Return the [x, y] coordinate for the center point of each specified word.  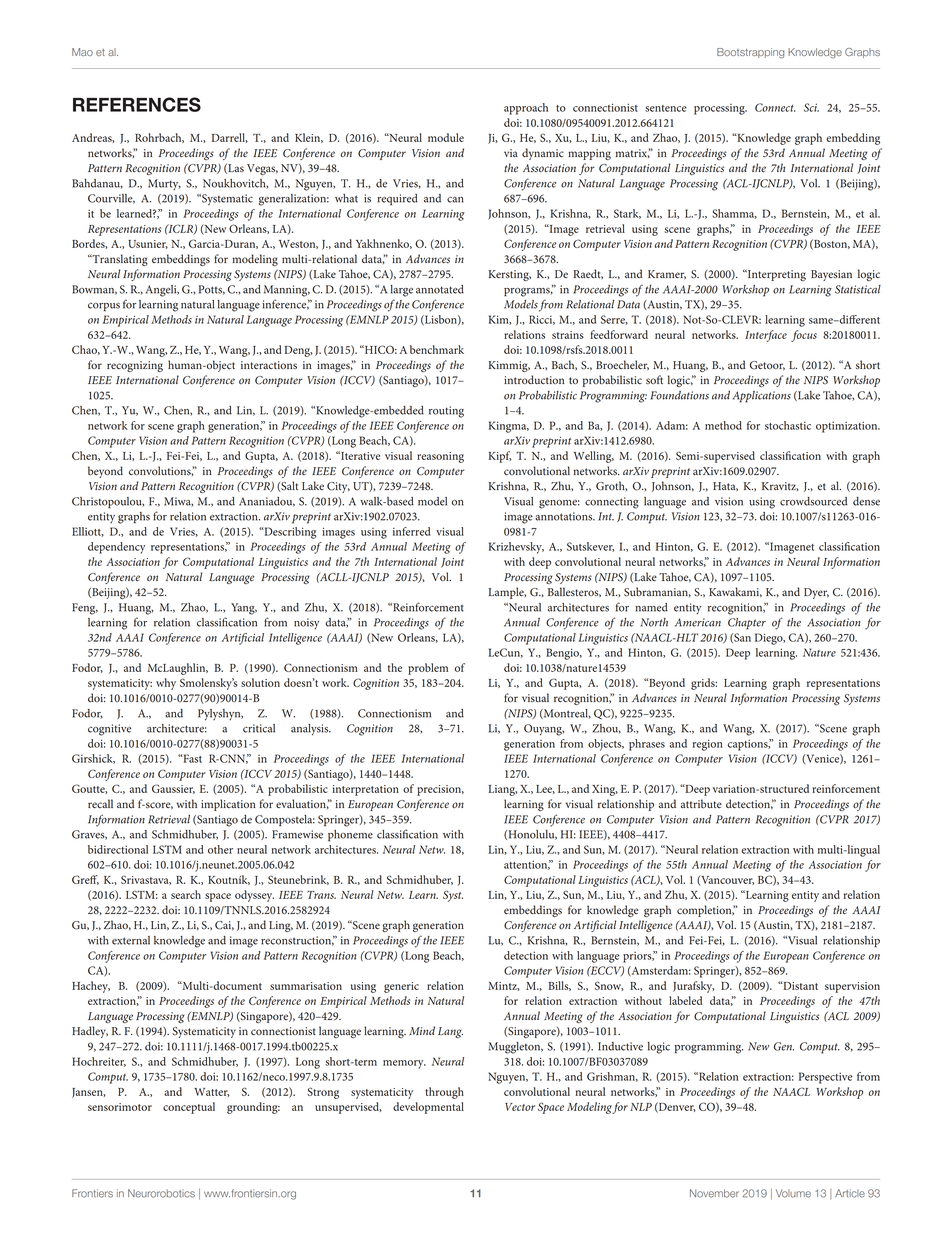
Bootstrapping [750, 53]
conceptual [189, 1108]
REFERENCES [137, 104]
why [166, 684]
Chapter [747, 624]
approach [526, 109]
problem [428, 669]
